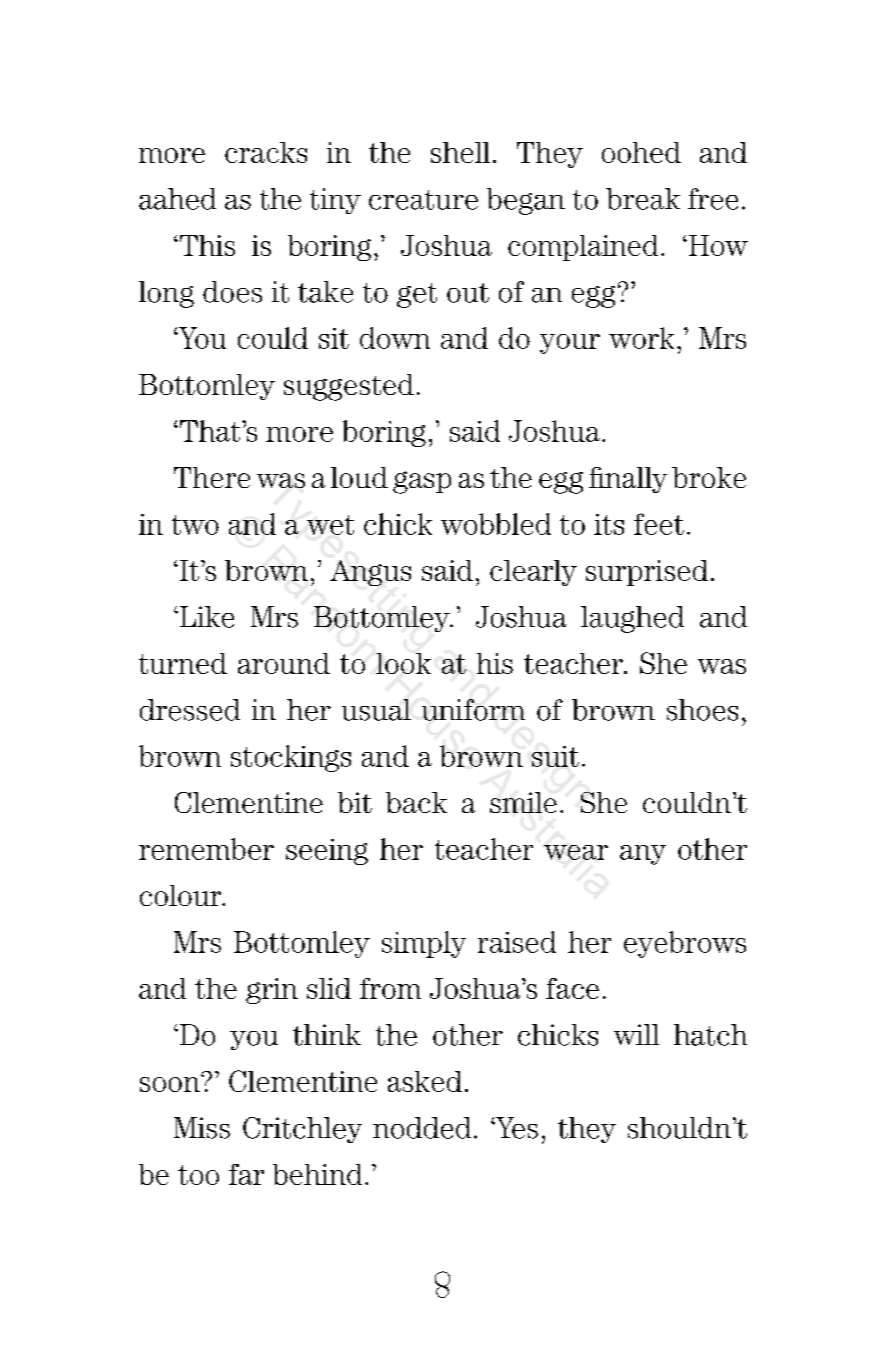  What do you see at coordinates (403, 663) in the image?
I see `look` at bounding box center [403, 663].
